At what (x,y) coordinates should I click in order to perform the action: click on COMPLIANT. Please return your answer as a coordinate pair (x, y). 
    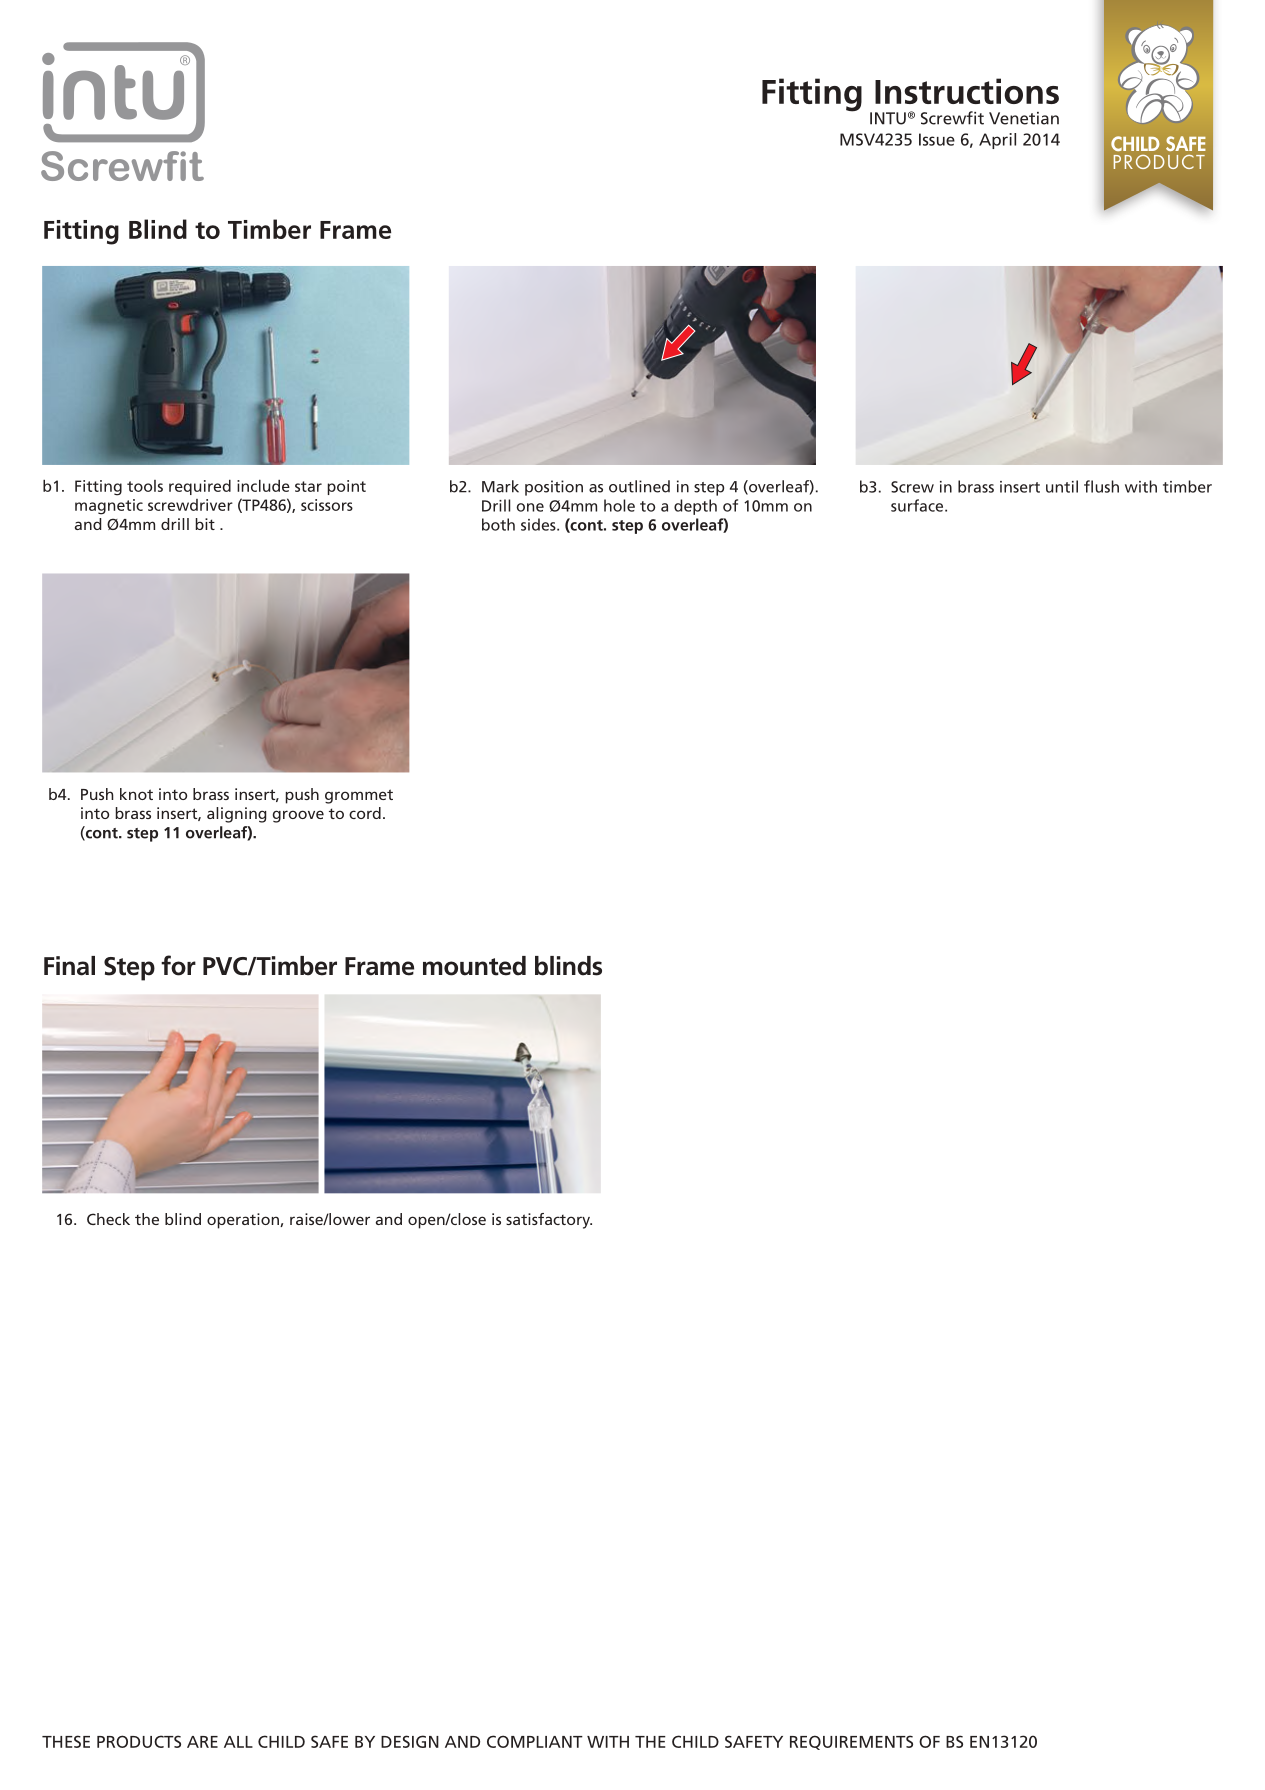
    Looking at the image, I should click on (535, 1741).
